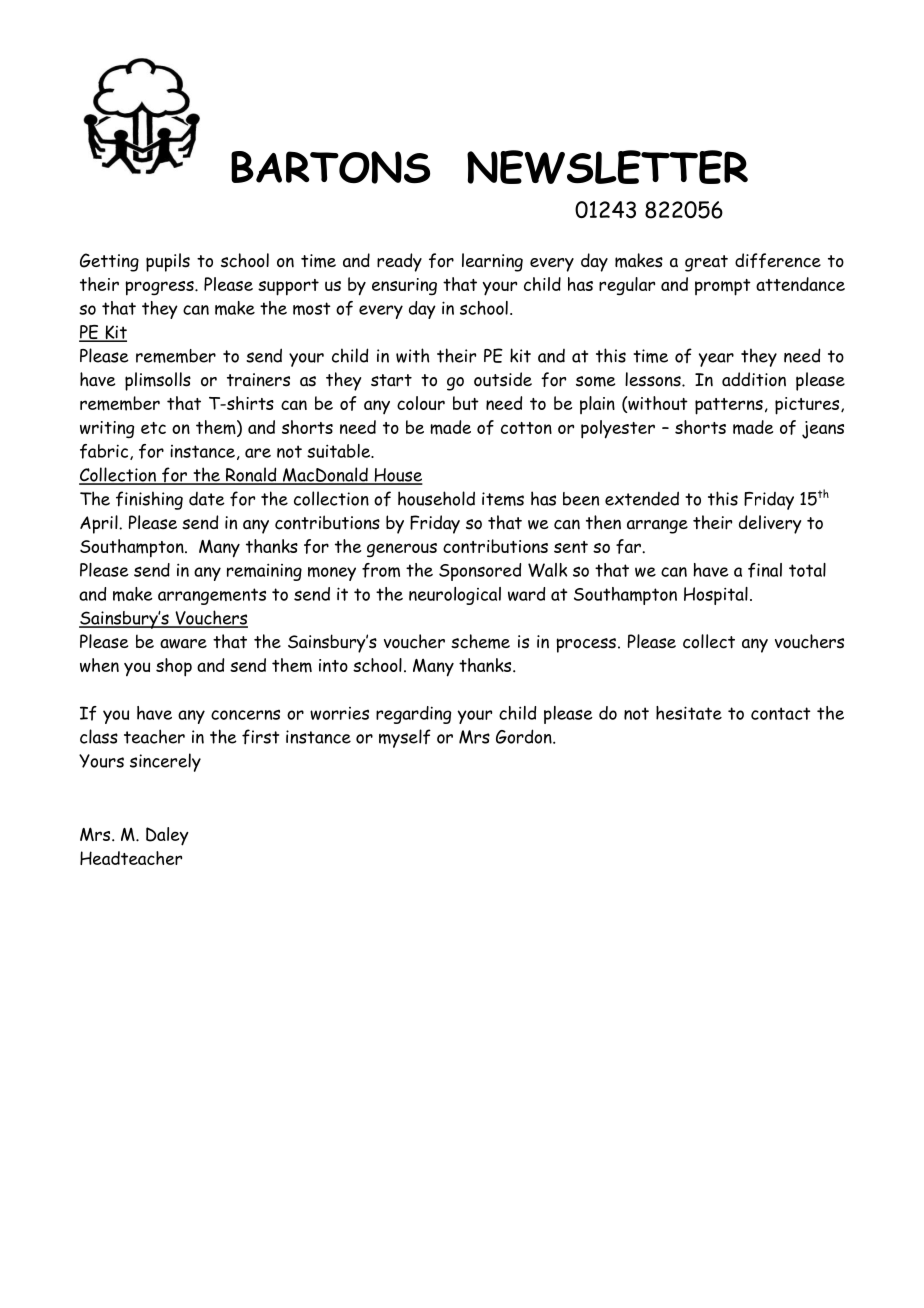 The image size is (924, 1308). Describe the element at coordinates (421, 403) in the page. I see `colour` at that location.
